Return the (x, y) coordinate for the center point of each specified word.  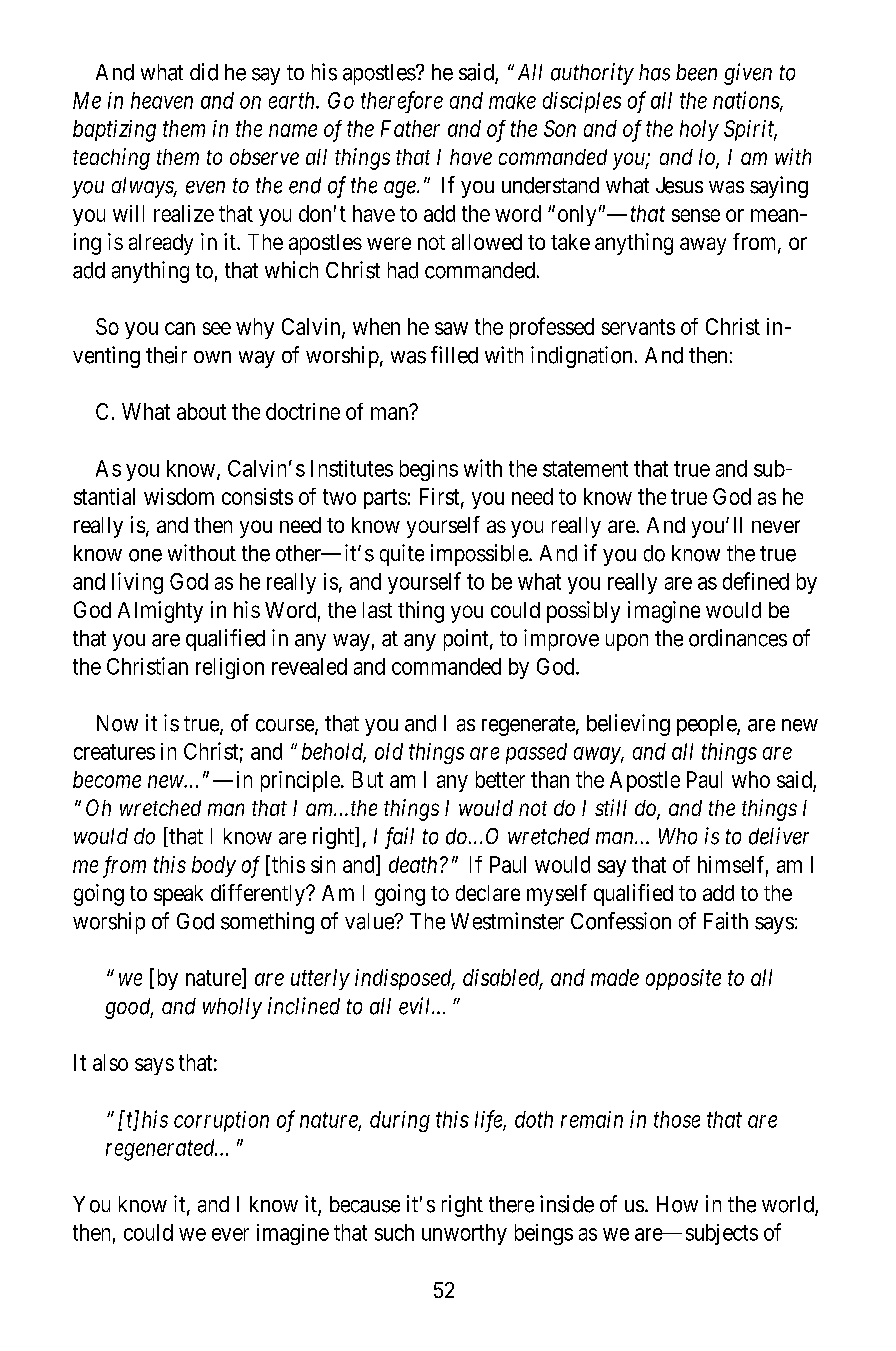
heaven (162, 100)
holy (699, 130)
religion (230, 668)
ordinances (738, 638)
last (377, 610)
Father (410, 128)
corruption (221, 1121)
